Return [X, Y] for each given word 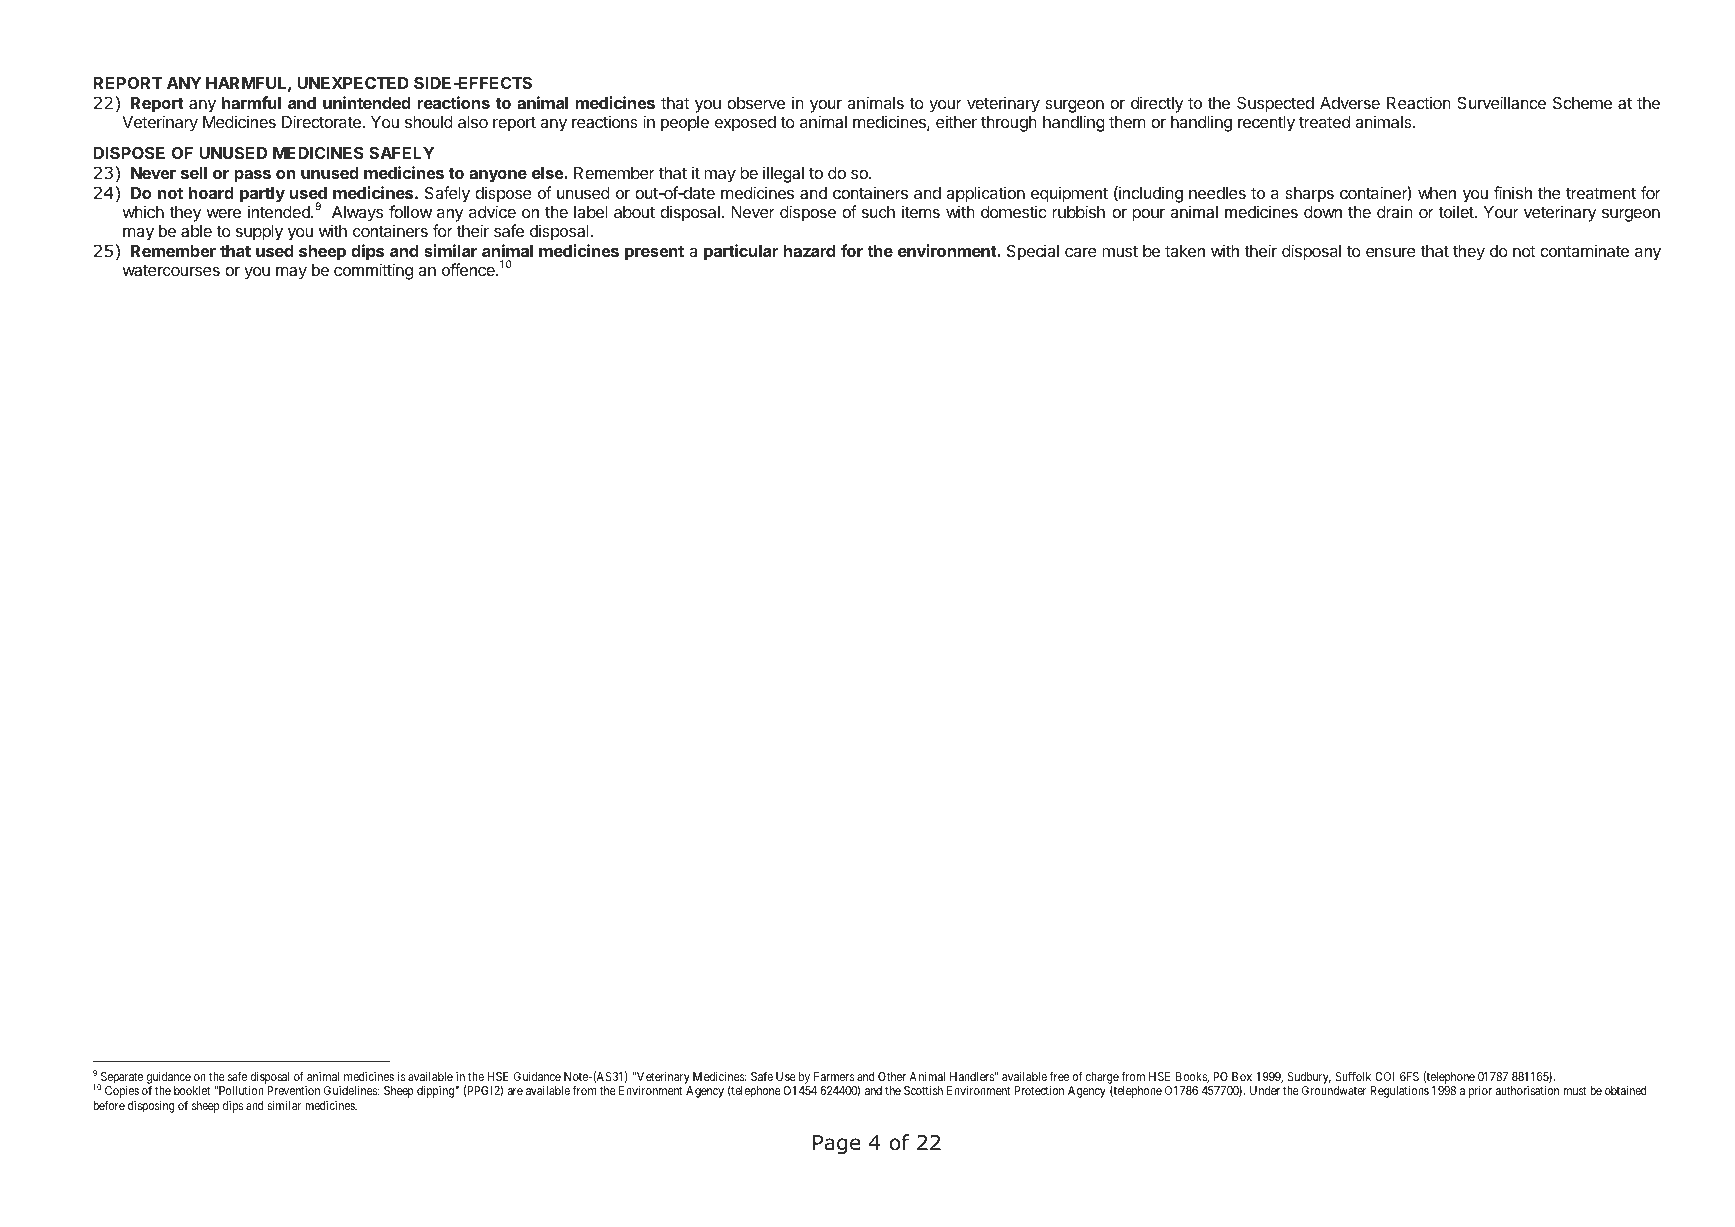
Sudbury [1309, 1079]
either [956, 121]
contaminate [1584, 250]
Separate [120, 1079]
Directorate [322, 121]
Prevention [293, 1090]
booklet [192, 1090]
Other [892, 1076]
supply [259, 233]
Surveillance [1501, 102]
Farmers [834, 1076]
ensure [1391, 252]
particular [741, 252]
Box [1242, 1076]
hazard [809, 251]
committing [373, 271]
